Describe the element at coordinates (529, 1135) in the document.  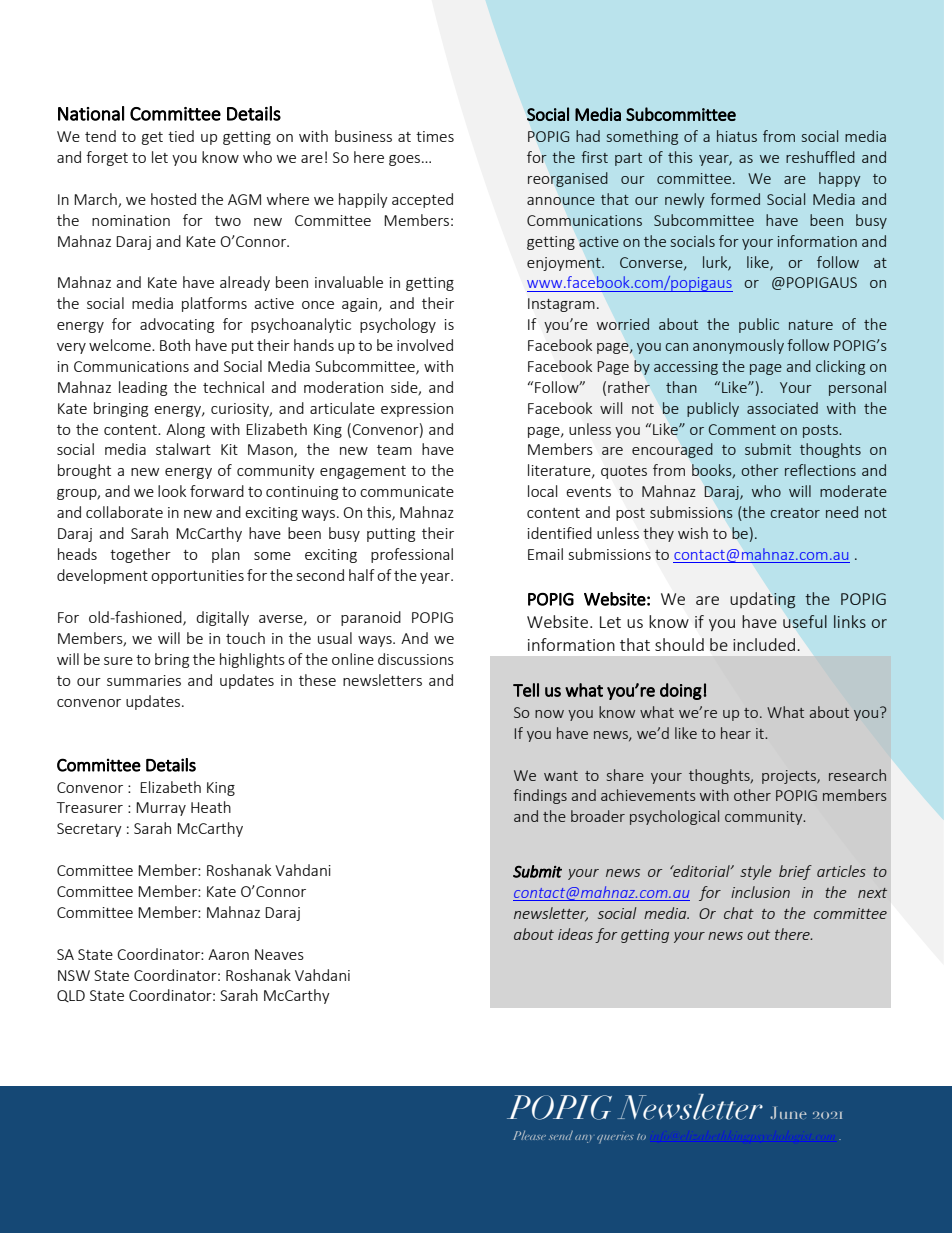
I see `Please` at that location.
